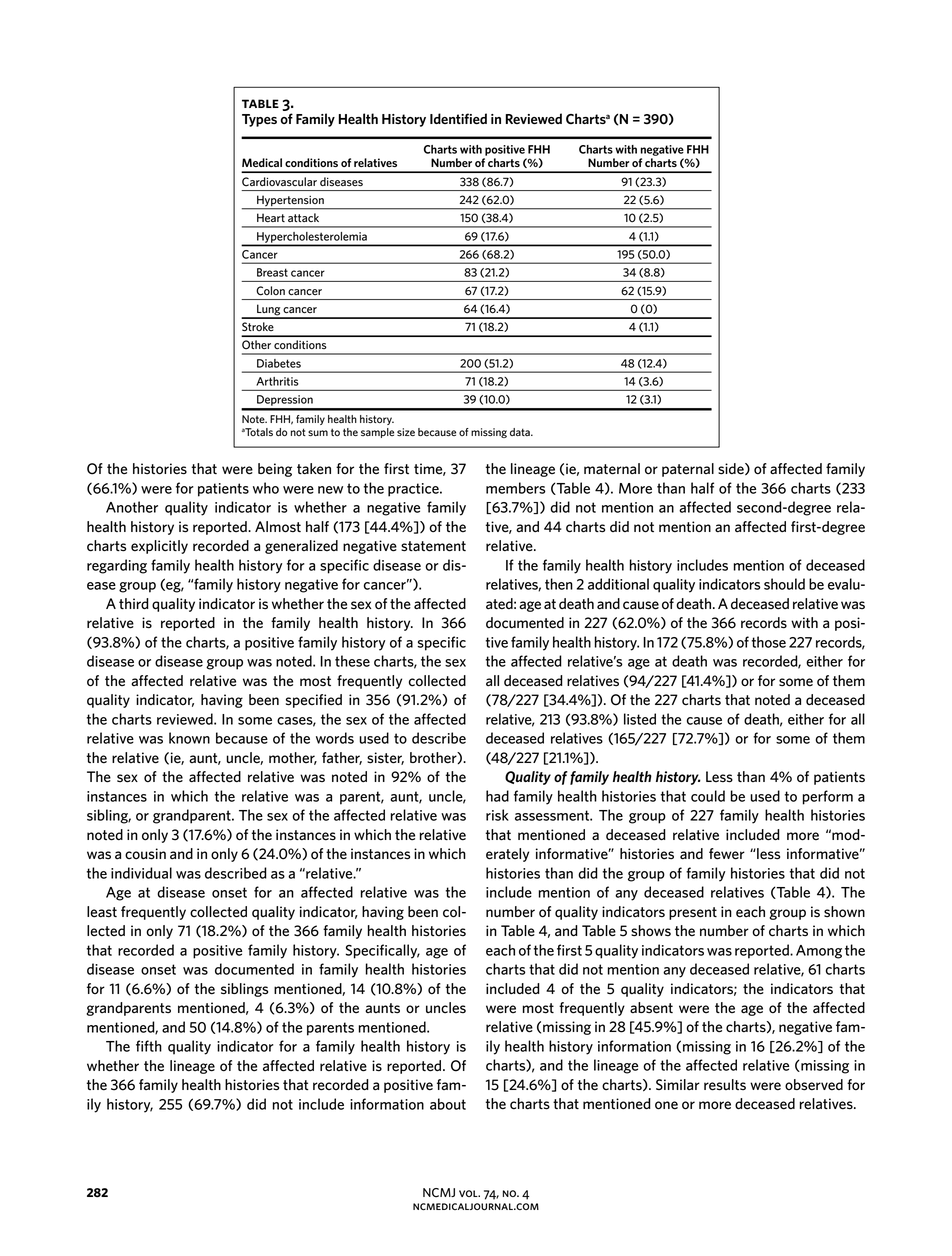  Describe the element at coordinates (141, 873) in the image. I see `individual` at that location.
